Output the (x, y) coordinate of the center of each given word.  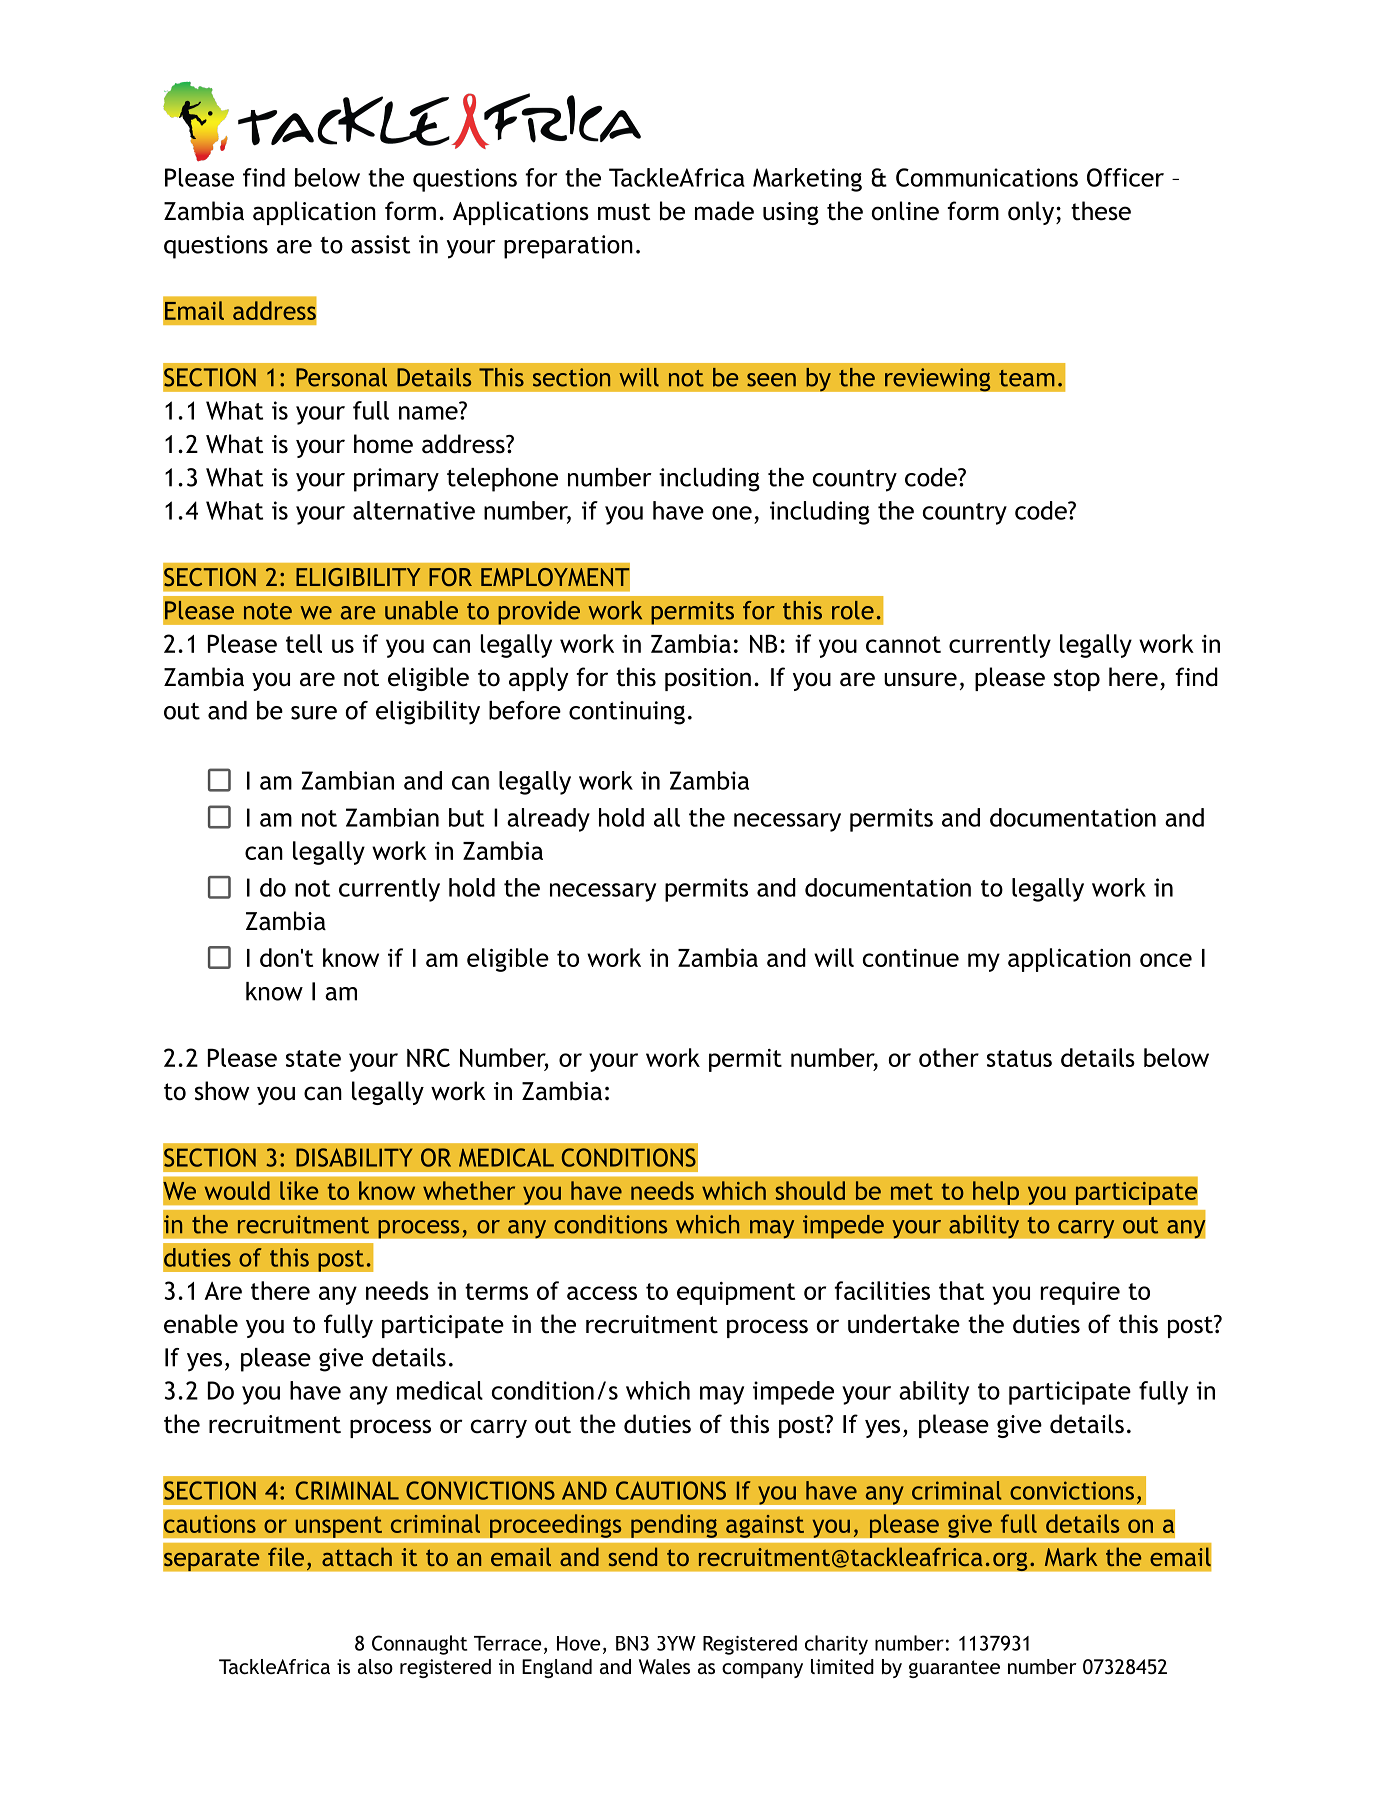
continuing (627, 713)
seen (771, 380)
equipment (736, 1293)
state (313, 1058)
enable (201, 1324)
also (375, 1666)
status (1019, 1058)
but (466, 817)
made (724, 211)
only (1031, 213)
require (1080, 1293)
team (1027, 378)
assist (381, 244)
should (810, 1190)
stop (1077, 680)
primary (396, 480)
